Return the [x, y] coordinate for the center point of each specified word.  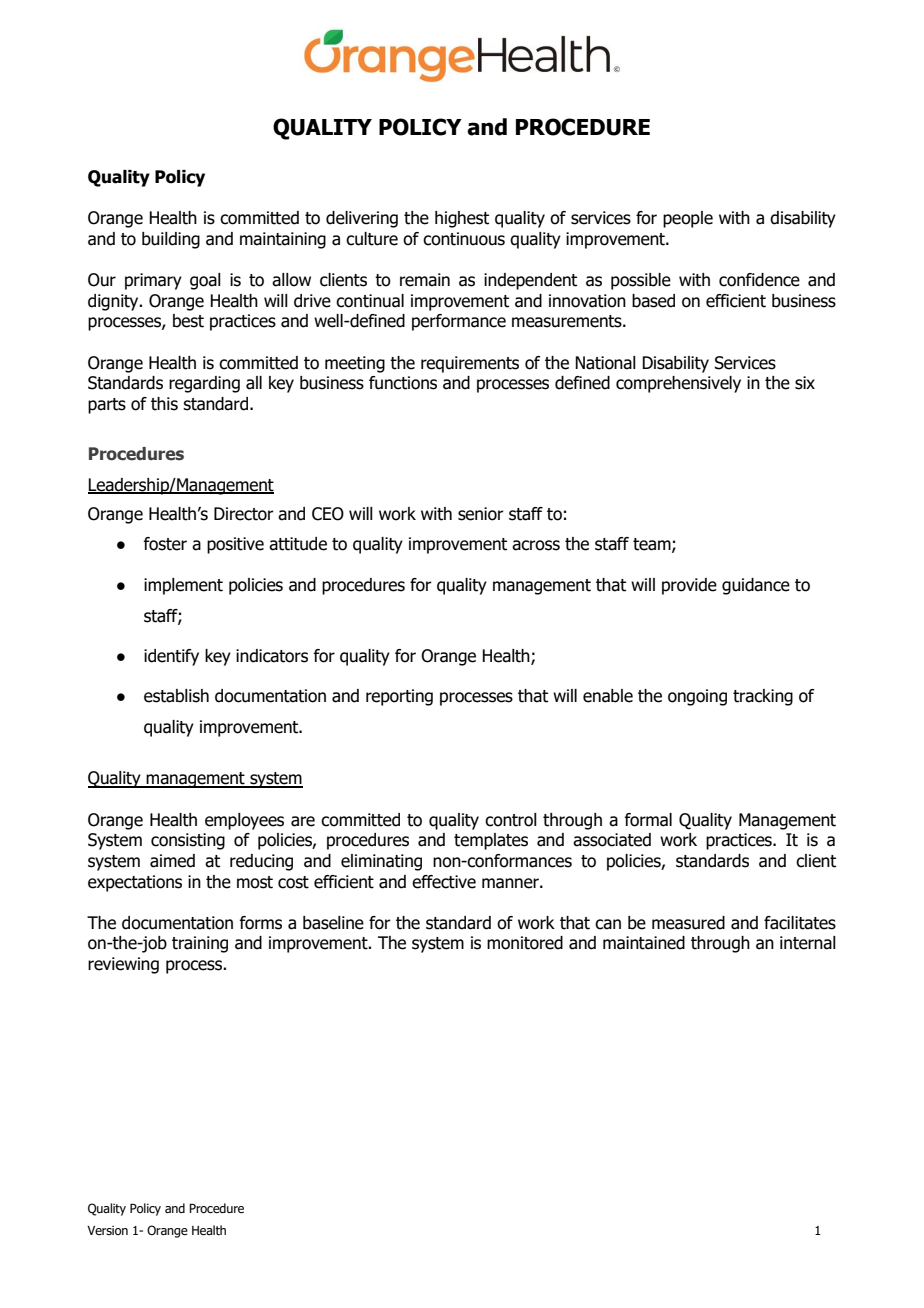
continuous [464, 239]
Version [107, 1230]
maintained [644, 943]
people [688, 219]
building [171, 240]
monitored [525, 943]
